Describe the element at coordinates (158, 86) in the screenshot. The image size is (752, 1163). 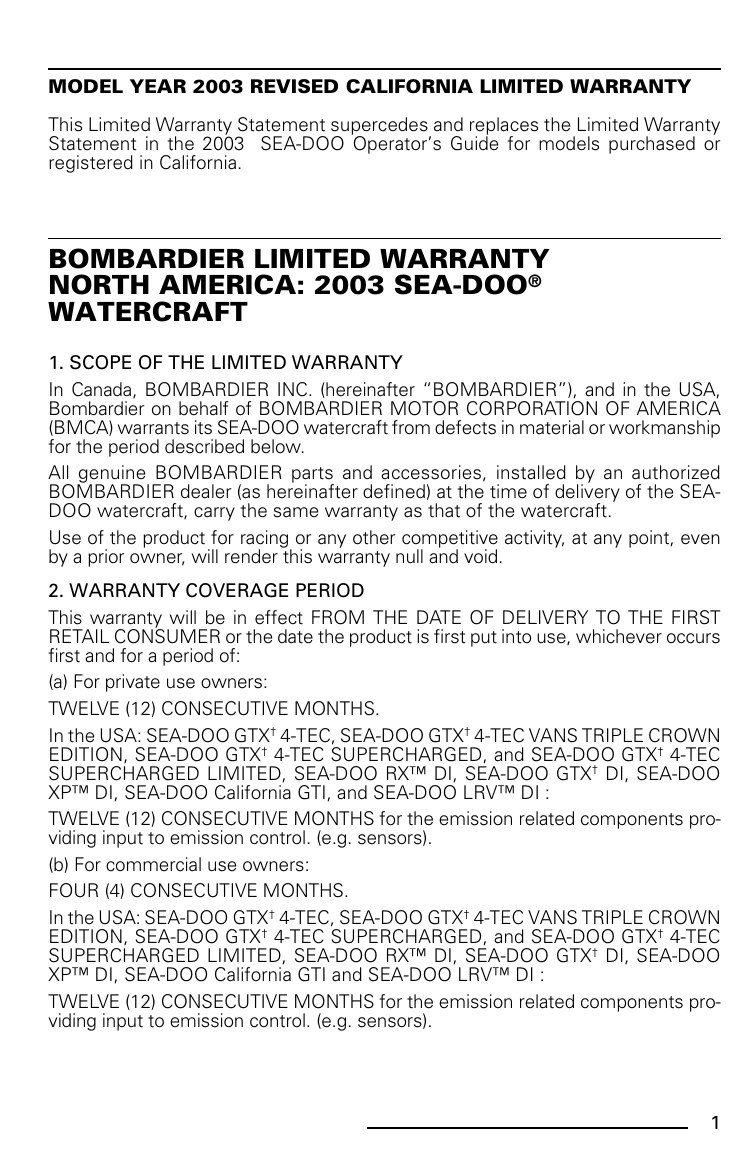
I see `YEAR` at that location.
